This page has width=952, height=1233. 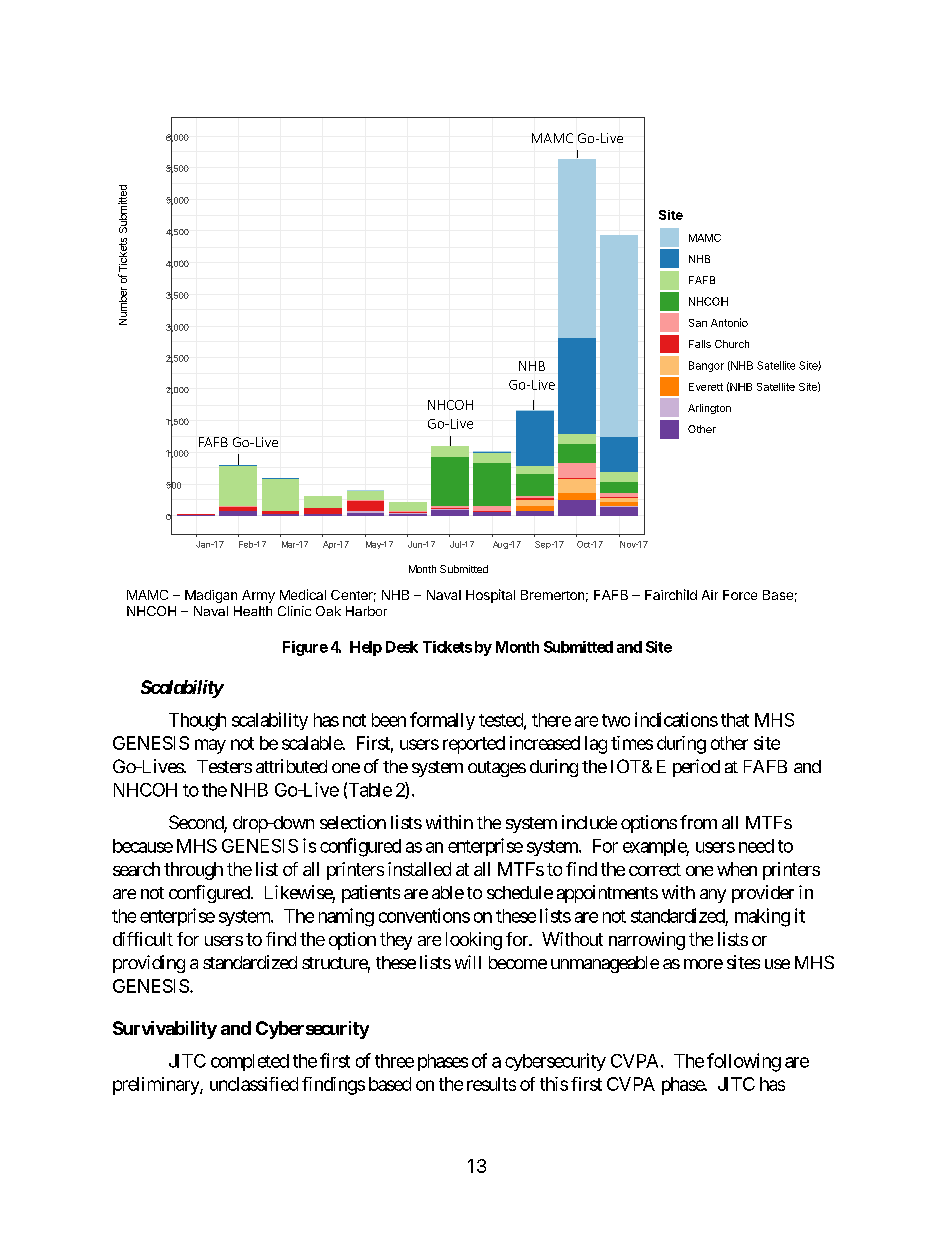 I want to click on Hospital, so click(x=490, y=596).
